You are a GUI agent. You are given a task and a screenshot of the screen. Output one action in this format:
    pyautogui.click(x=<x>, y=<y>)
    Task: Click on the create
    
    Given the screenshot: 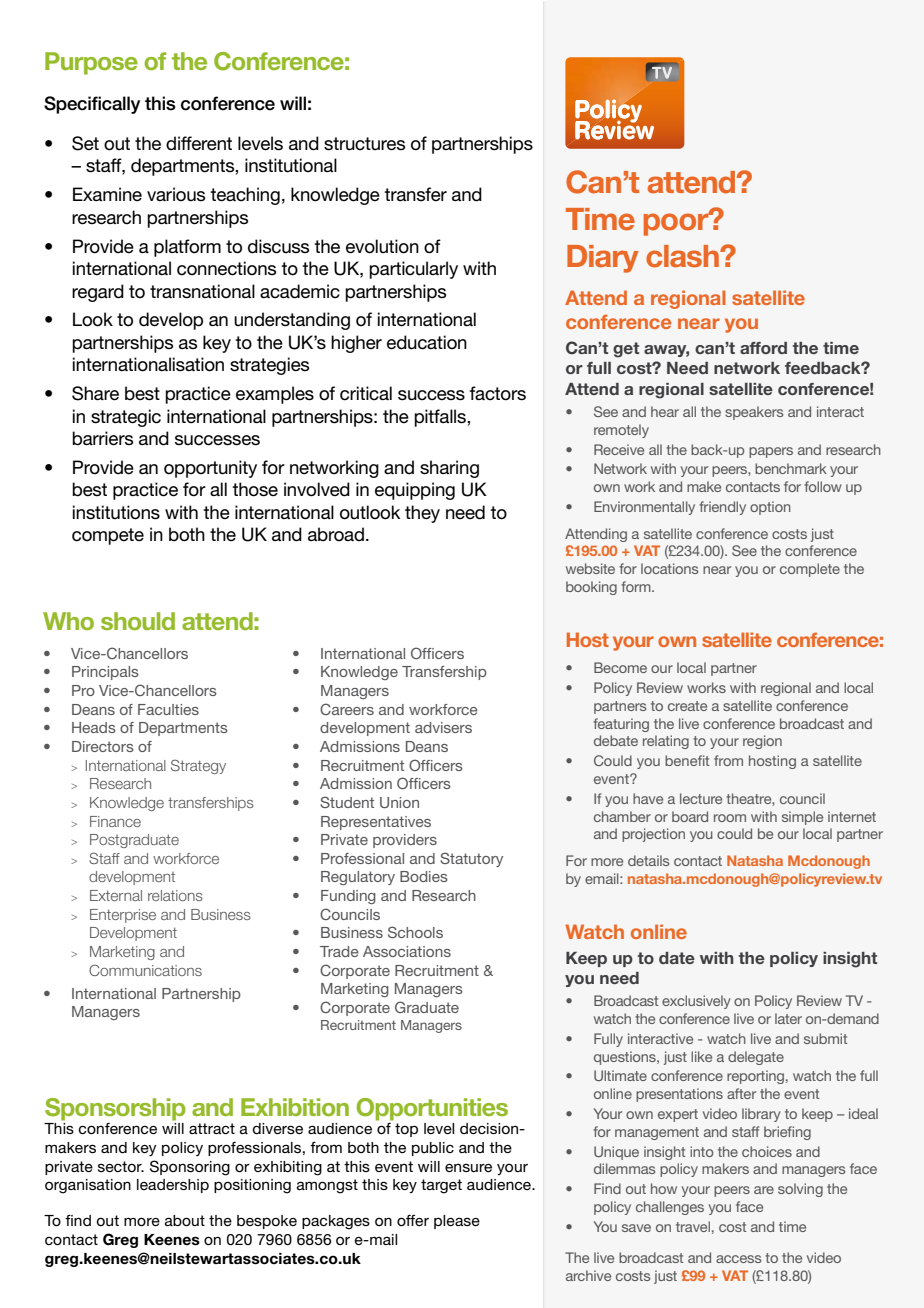 What is the action you would take?
    pyautogui.click(x=687, y=706)
